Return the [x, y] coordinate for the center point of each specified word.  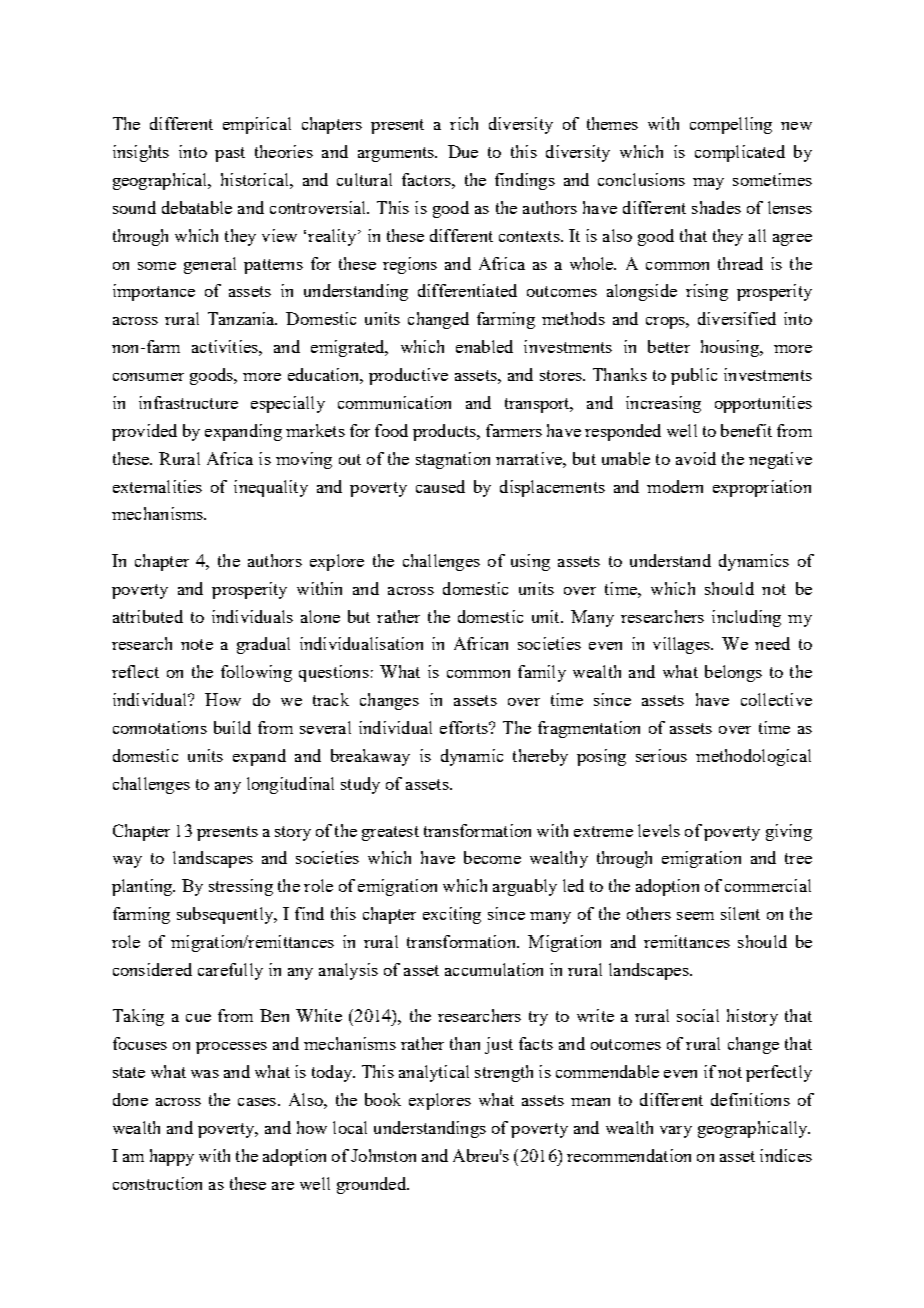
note [197, 644]
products [446, 432]
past [230, 154]
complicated [740, 153]
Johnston [383, 1155]
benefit [746, 430]
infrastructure [188, 402]
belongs [733, 673]
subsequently [226, 915]
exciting [452, 915]
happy [172, 1157]
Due [463, 151]
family [542, 673]
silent [740, 913]
